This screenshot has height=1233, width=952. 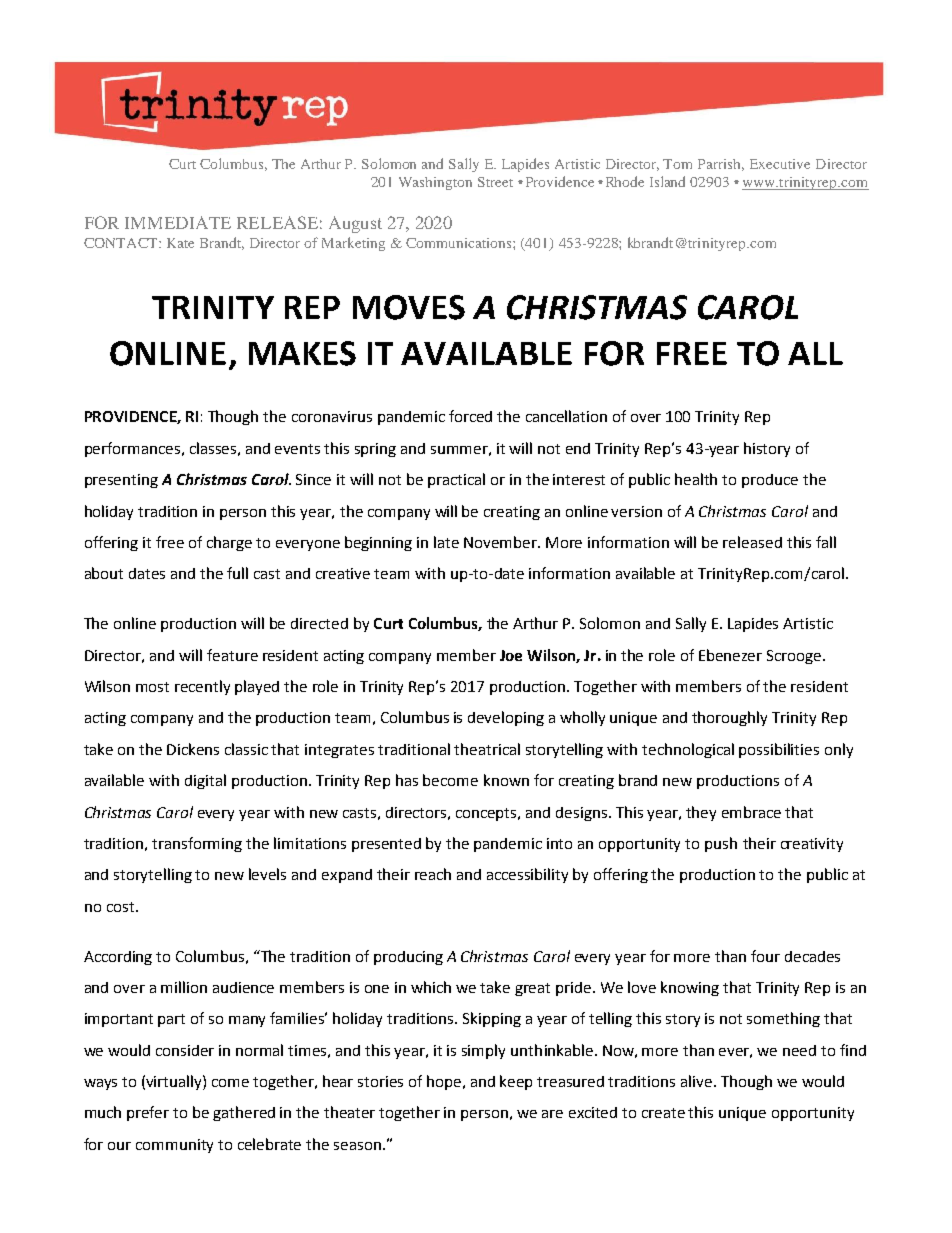 I want to click on Executive, so click(x=780, y=164).
